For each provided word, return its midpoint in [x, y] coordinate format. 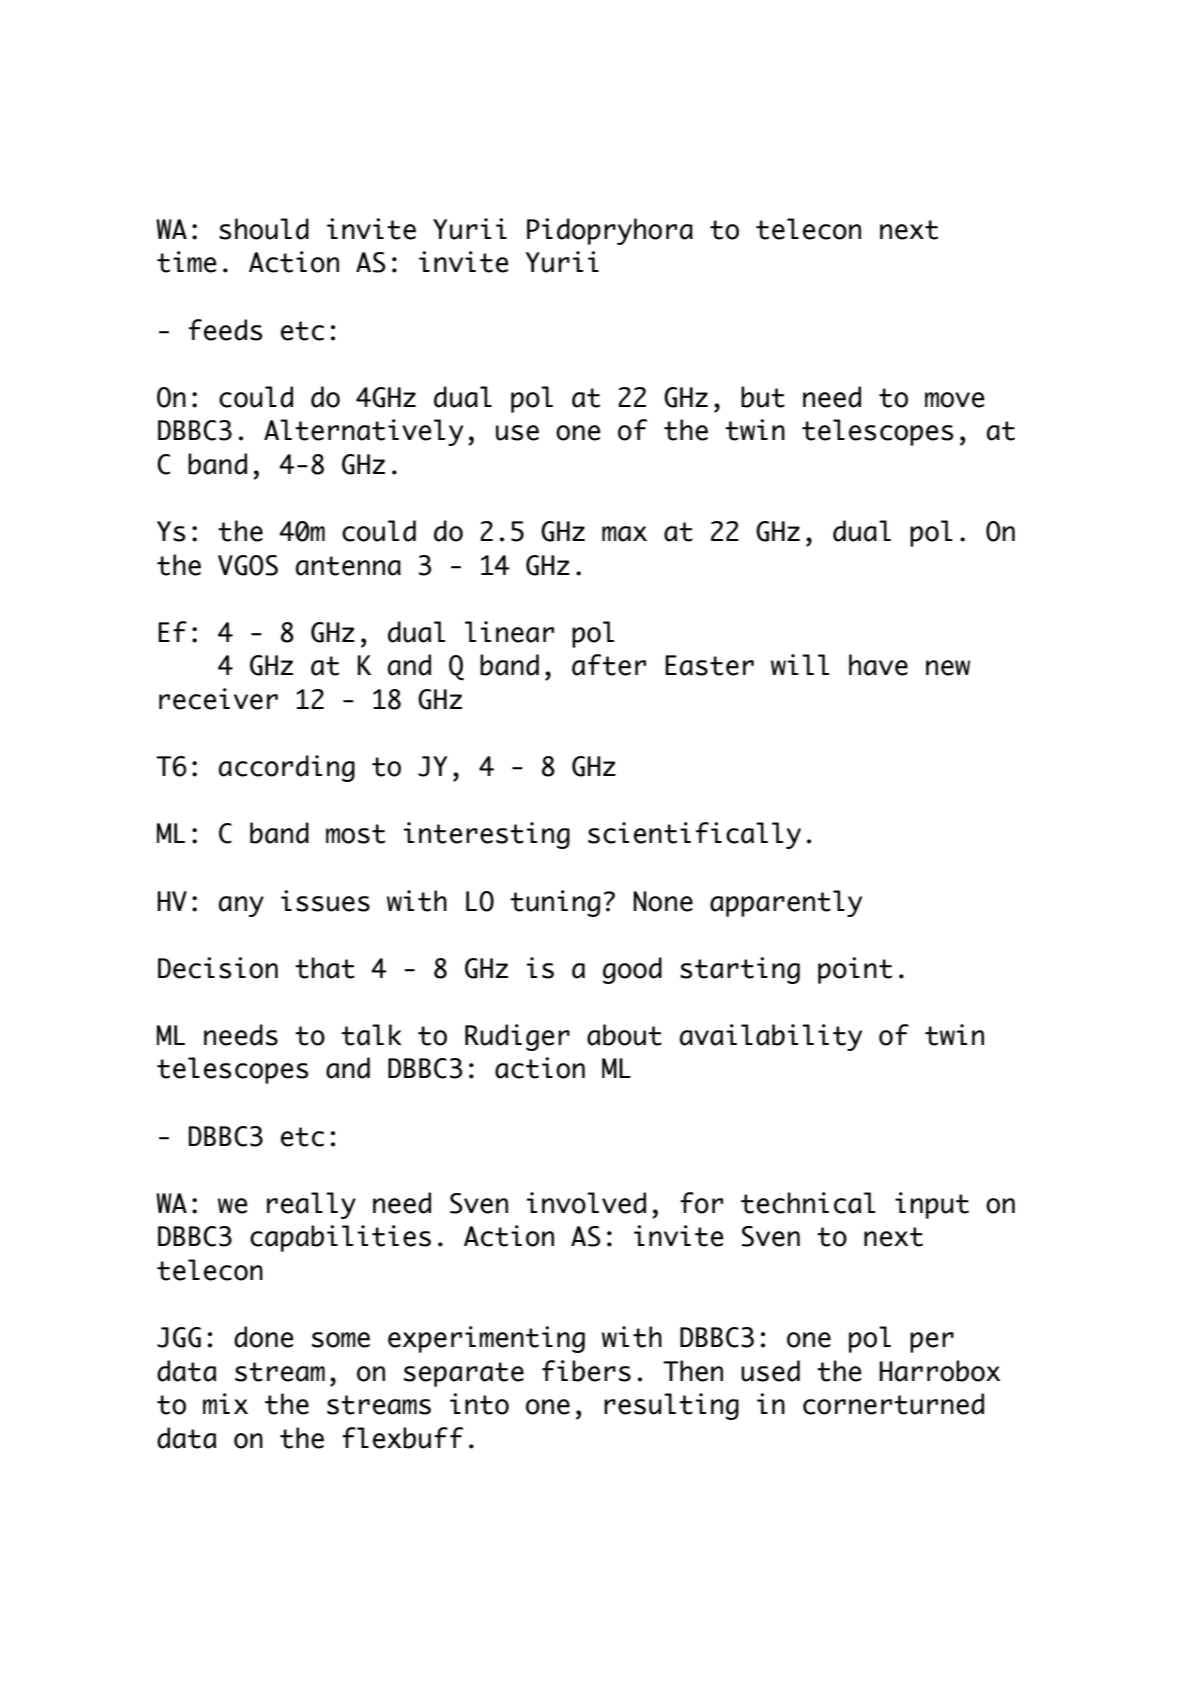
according [287, 768]
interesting [487, 835]
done [264, 1337]
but [763, 397]
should [264, 229]
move [955, 400]
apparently [786, 903]
